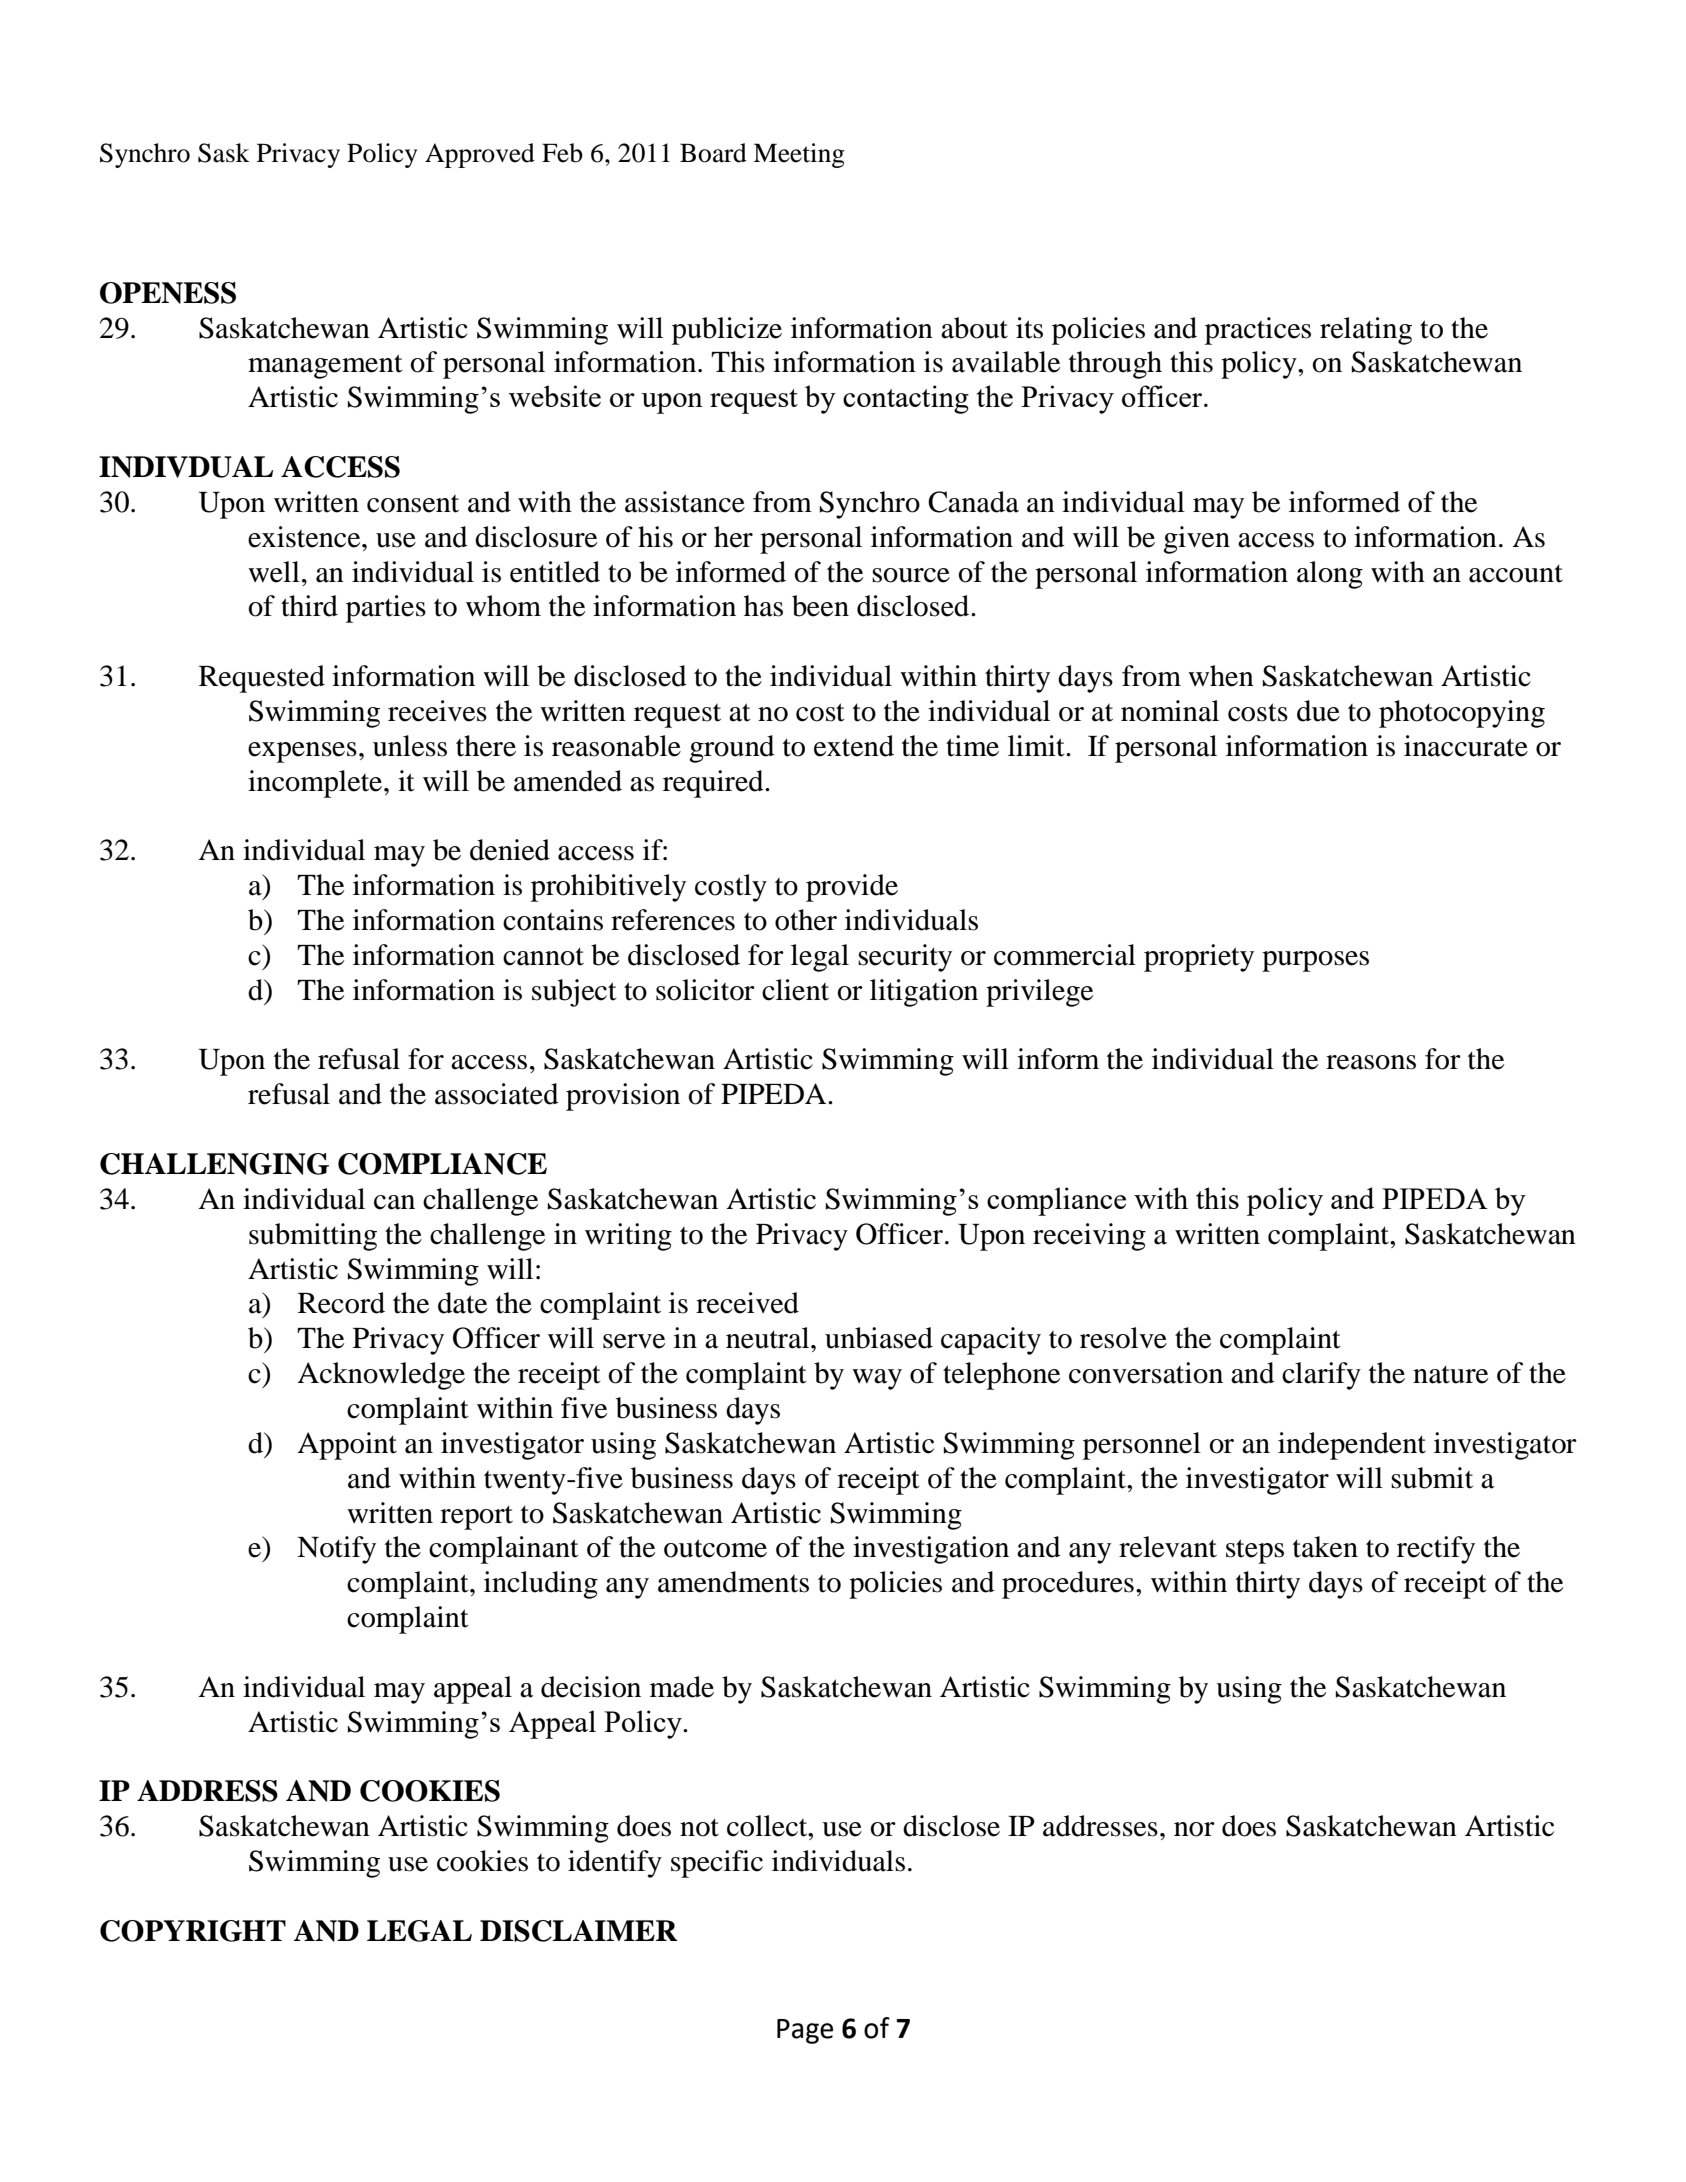  What do you see at coordinates (1366, 331) in the screenshot?
I see `relating` at bounding box center [1366, 331].
